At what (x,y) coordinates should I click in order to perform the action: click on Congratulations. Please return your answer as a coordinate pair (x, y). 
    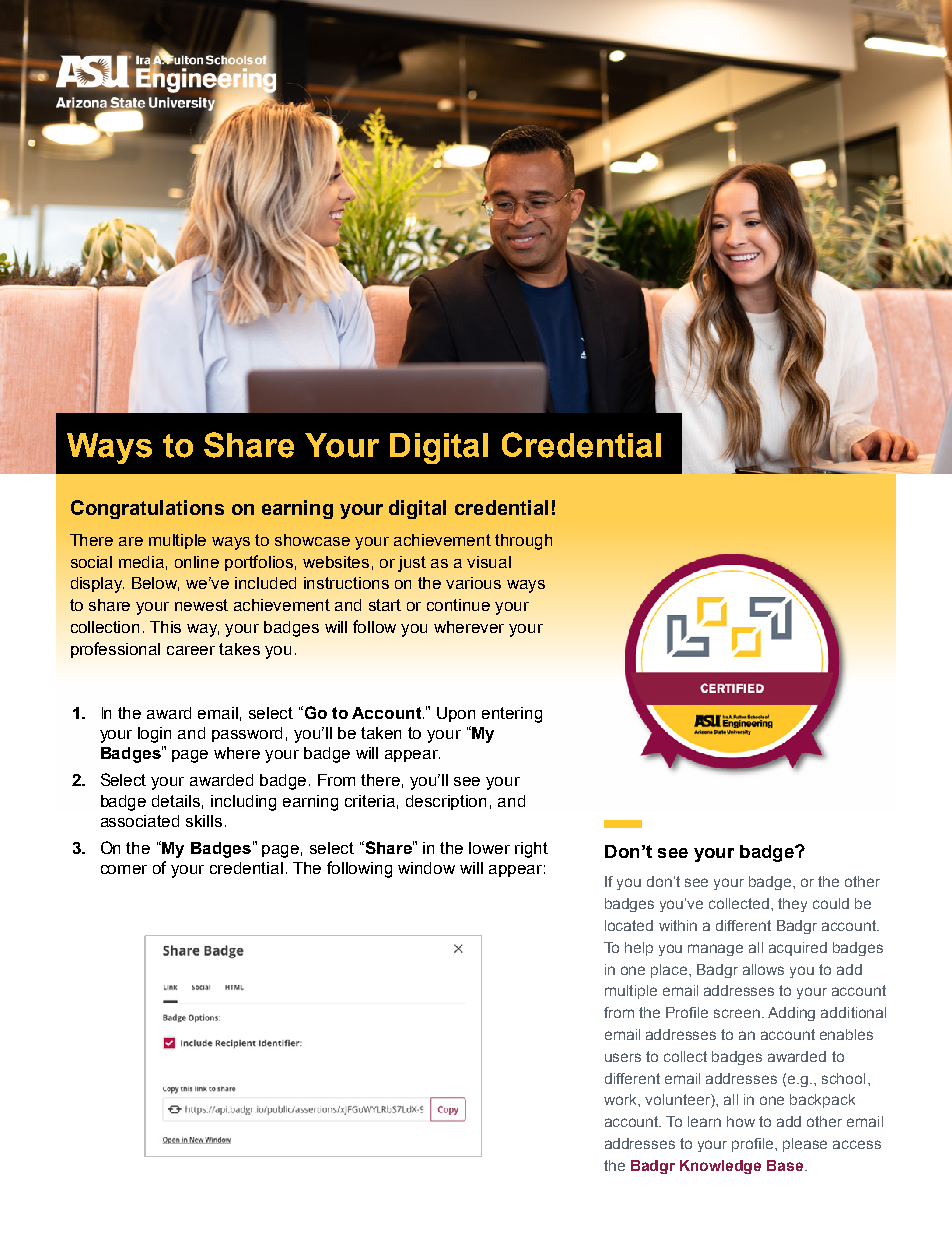
    Looking at the image, I should click on (147, 509).
